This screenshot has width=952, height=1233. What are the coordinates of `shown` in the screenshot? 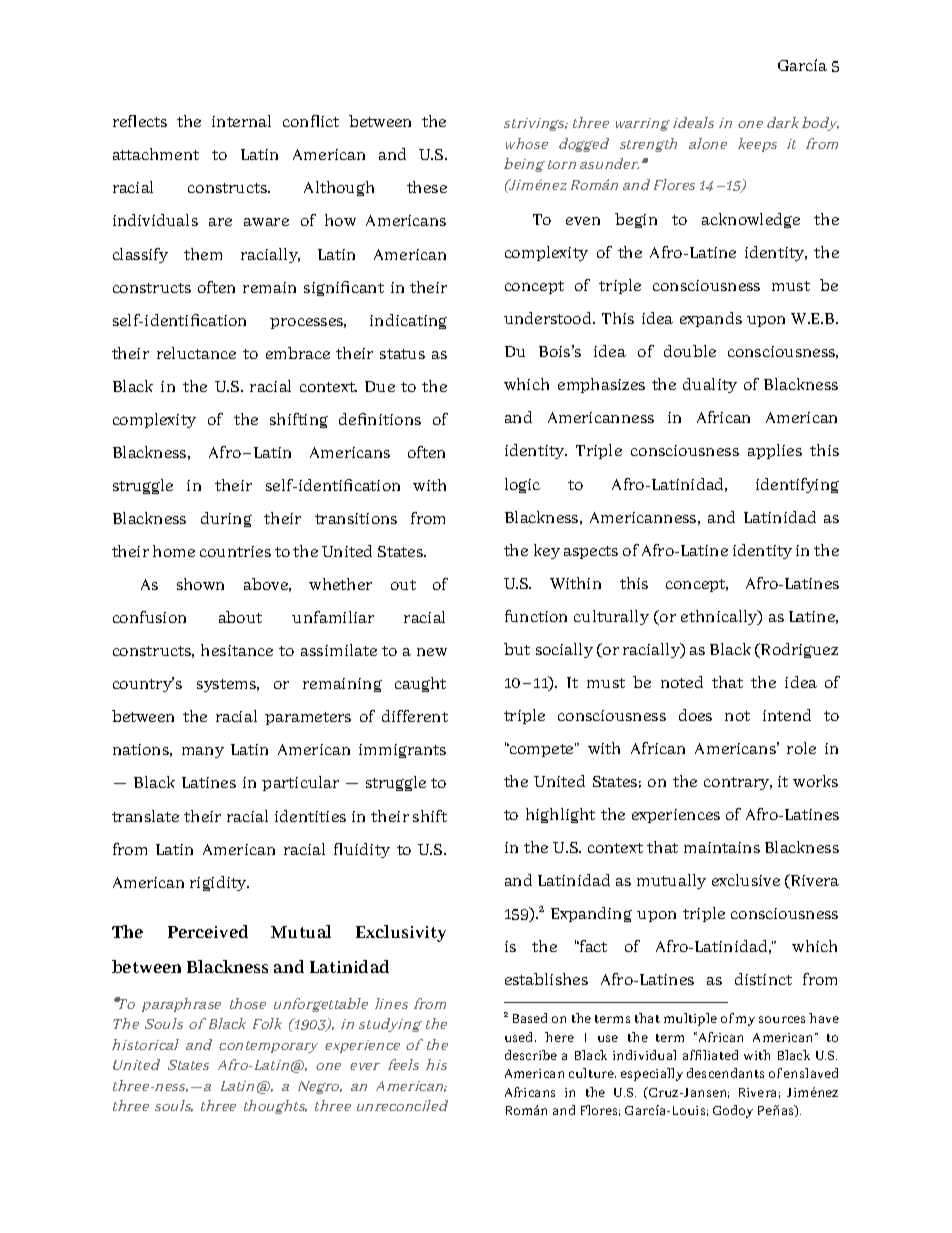 It's located at (200, 584).
